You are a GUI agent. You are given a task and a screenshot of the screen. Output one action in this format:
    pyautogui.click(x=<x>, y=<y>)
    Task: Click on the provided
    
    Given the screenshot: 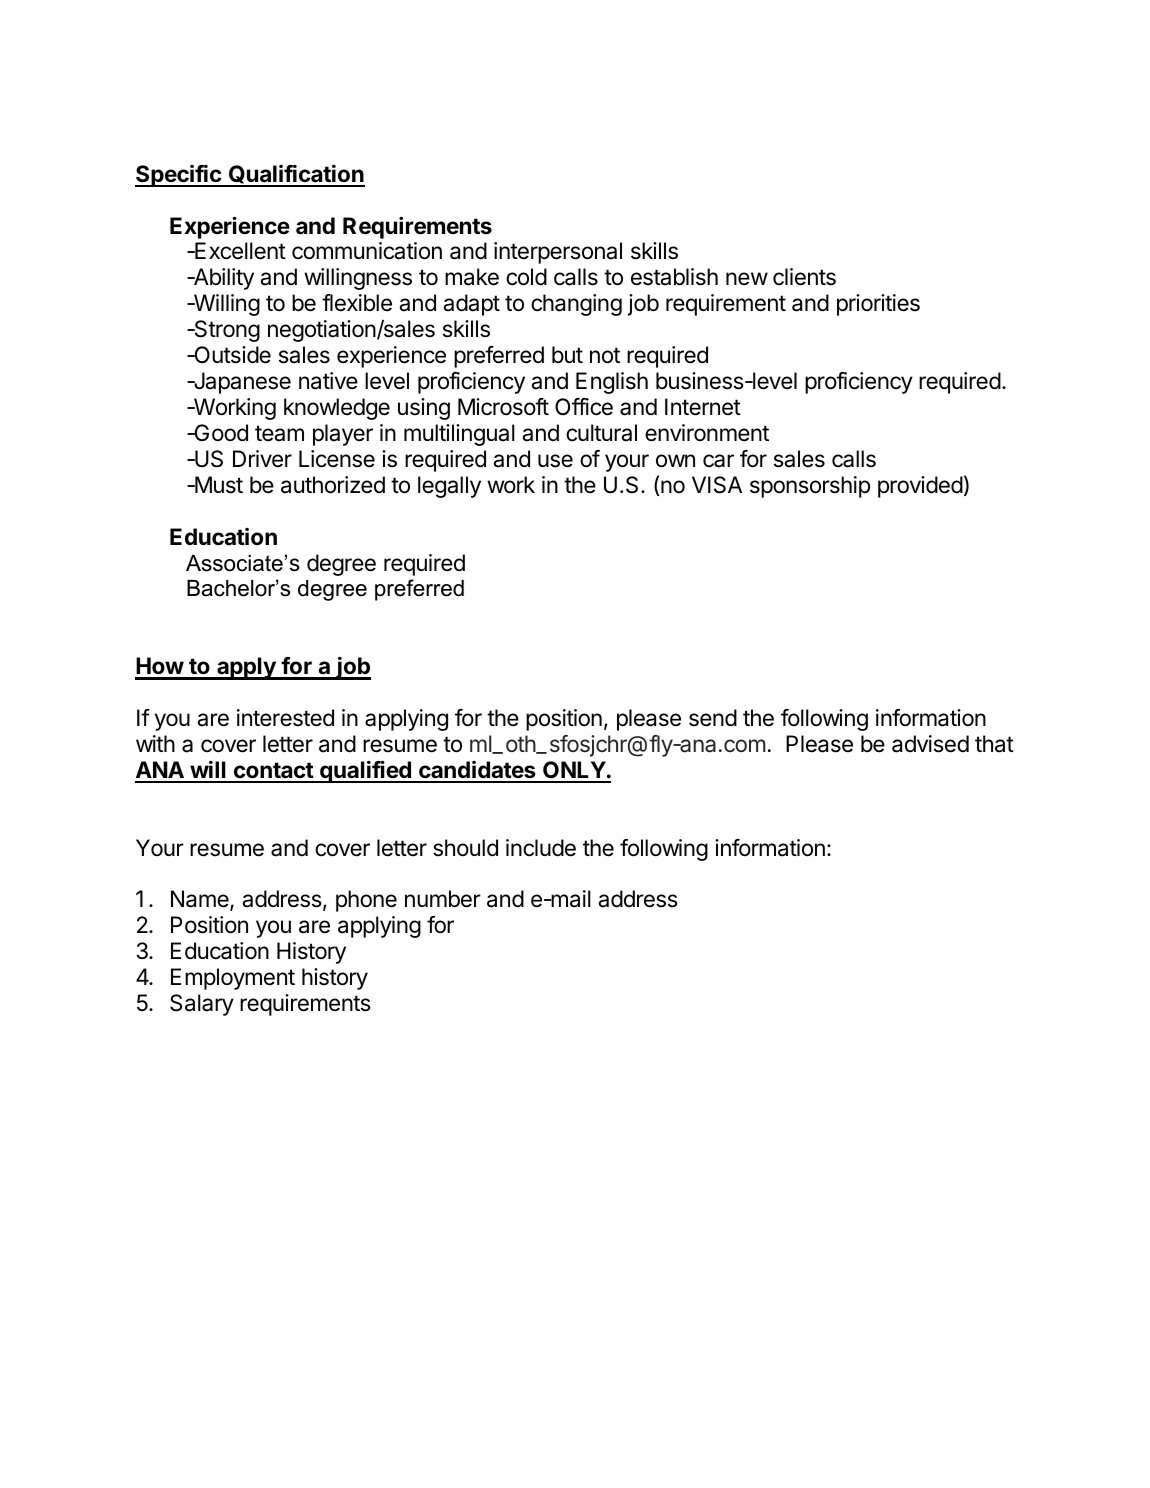 What is the action you would take?
    pyautogui.click(x=920, y=487)
